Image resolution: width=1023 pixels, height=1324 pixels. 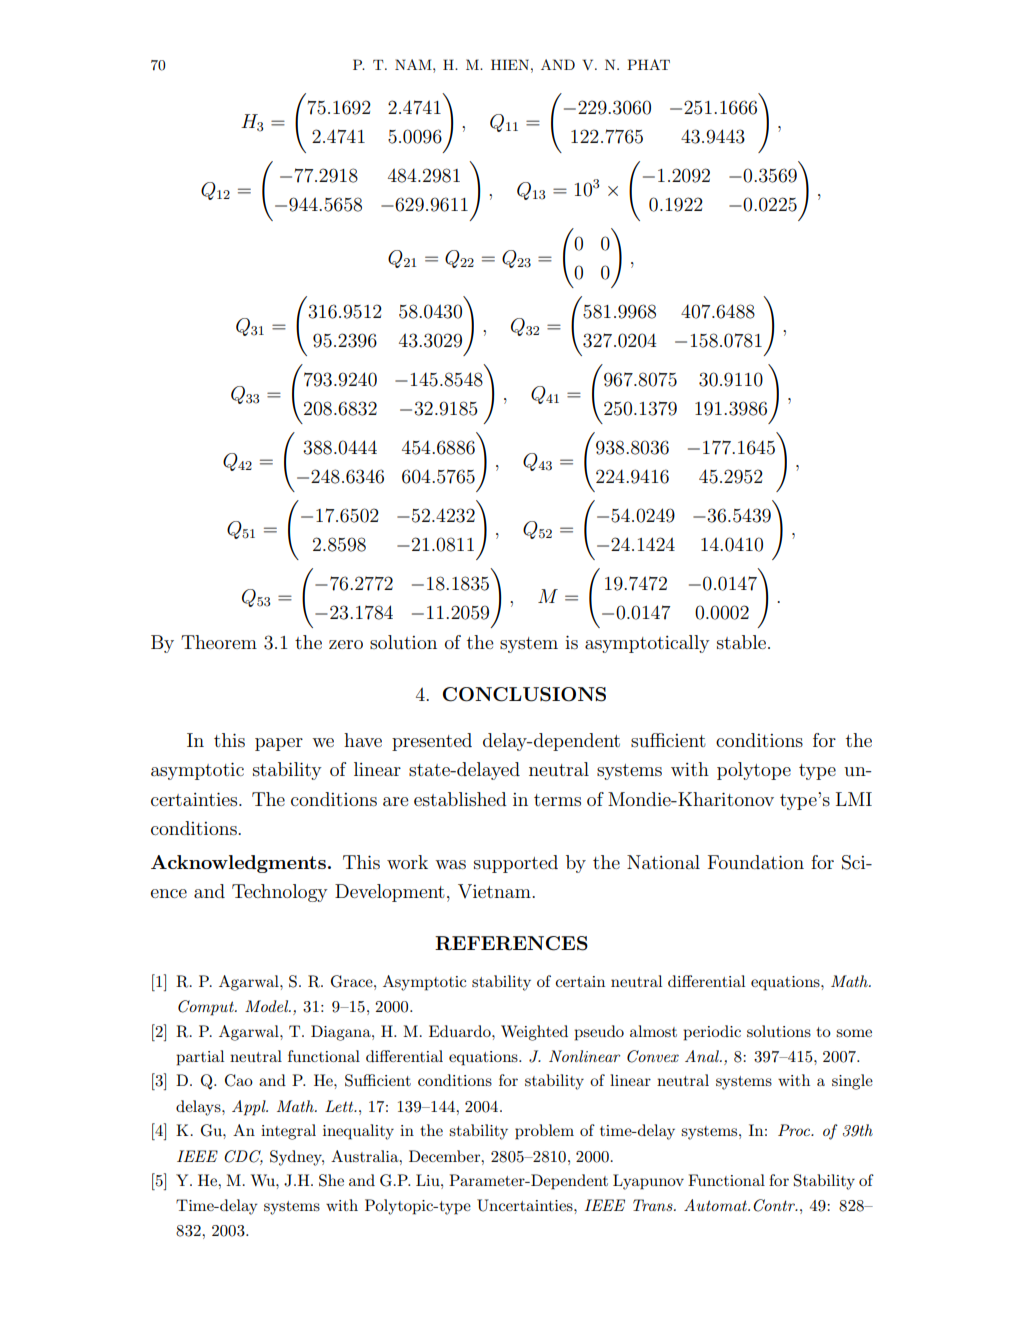 I want to click on stable, so click(x=741, y=642).
